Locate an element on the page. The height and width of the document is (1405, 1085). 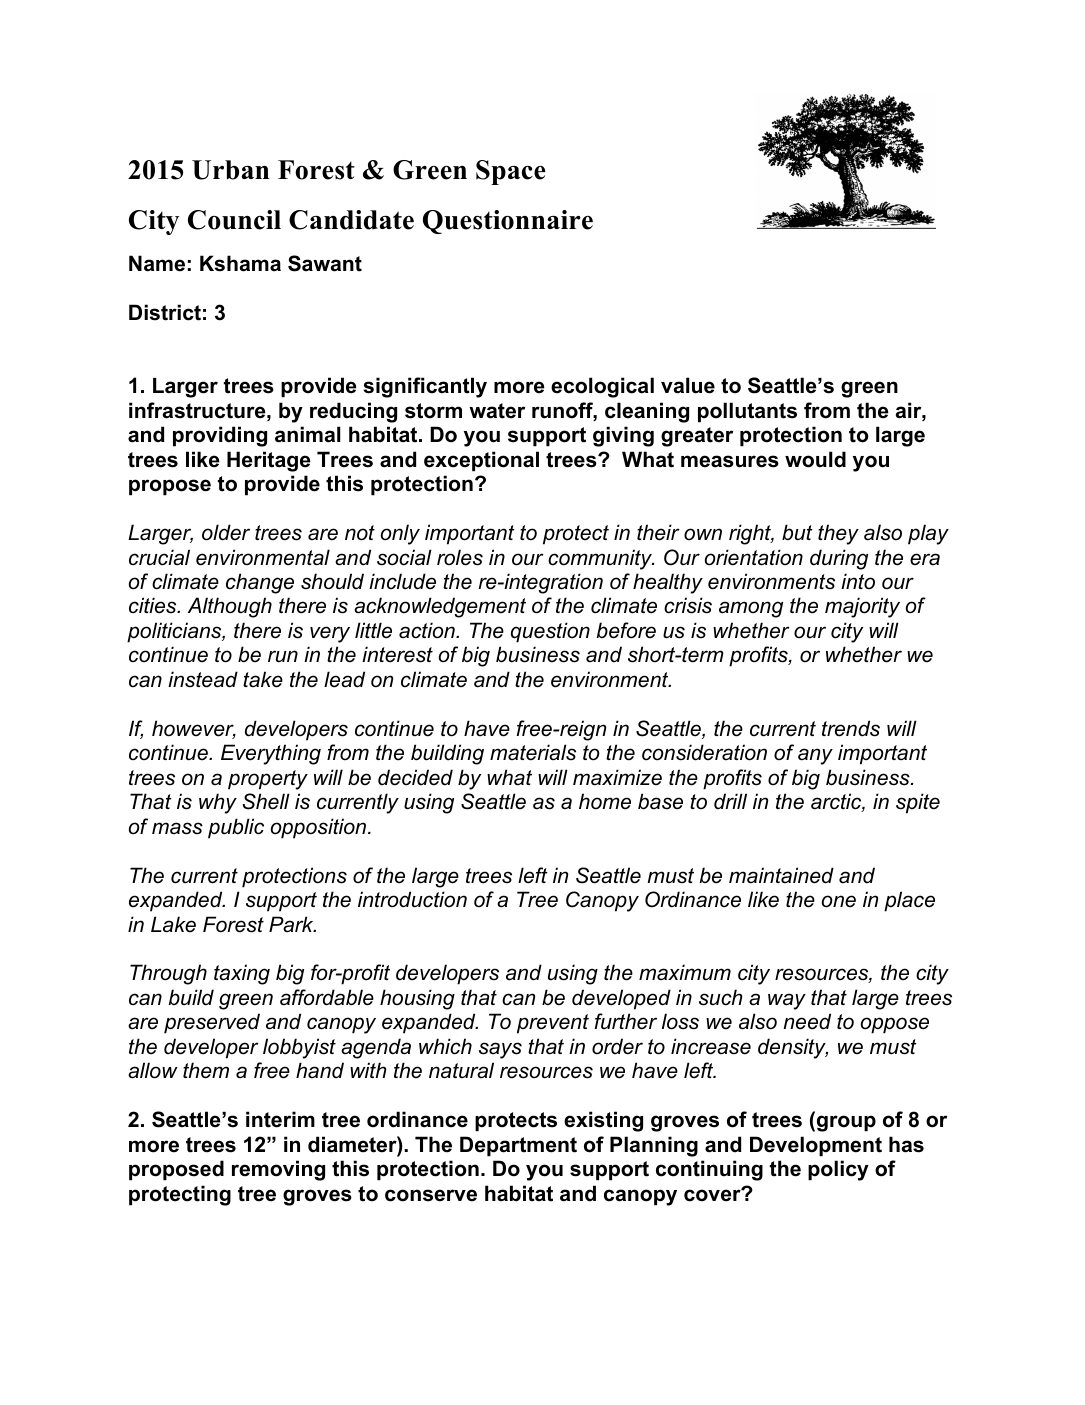
Space is located at coordinates (511, 172).
